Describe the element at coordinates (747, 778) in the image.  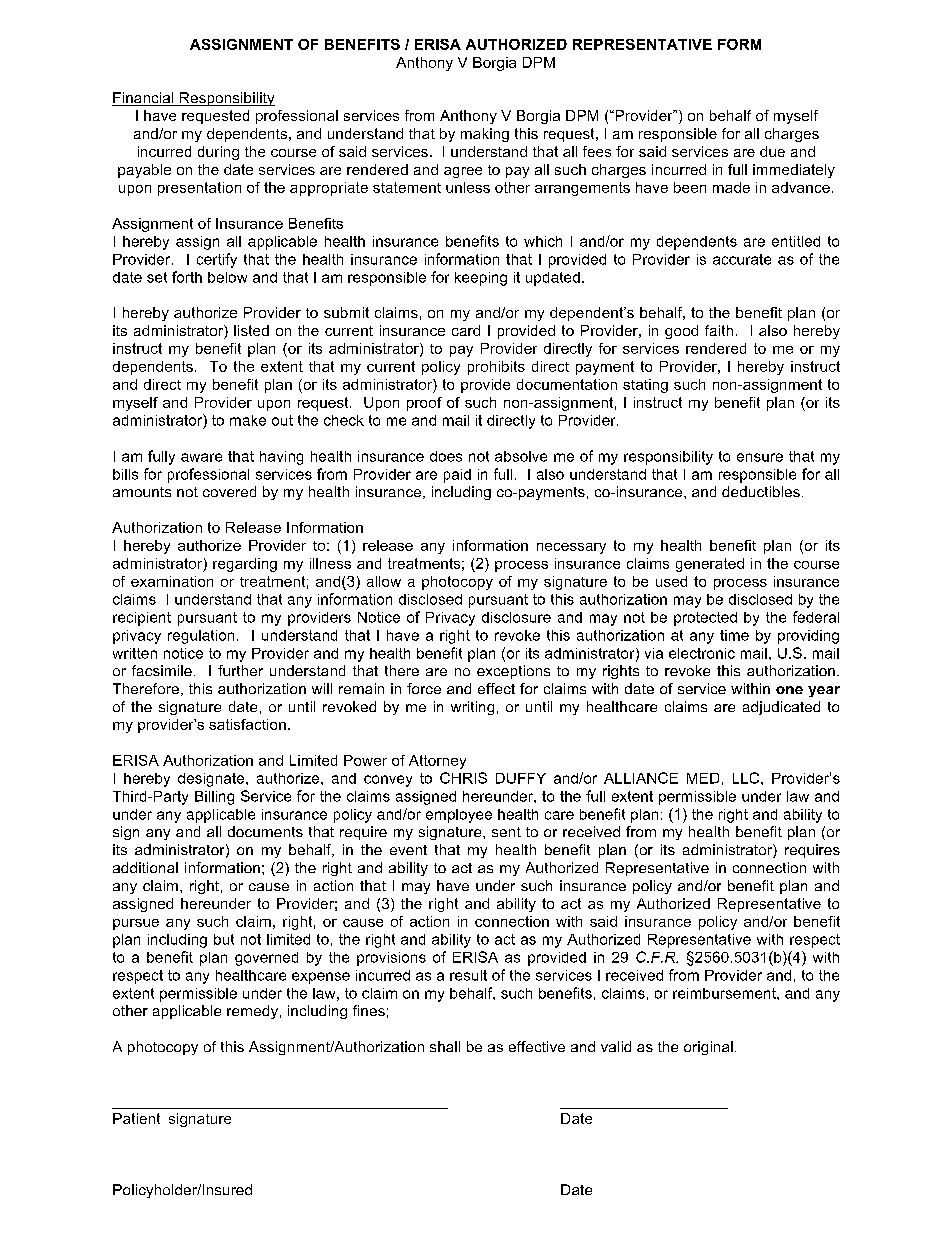
I see `LLC` at that location.
